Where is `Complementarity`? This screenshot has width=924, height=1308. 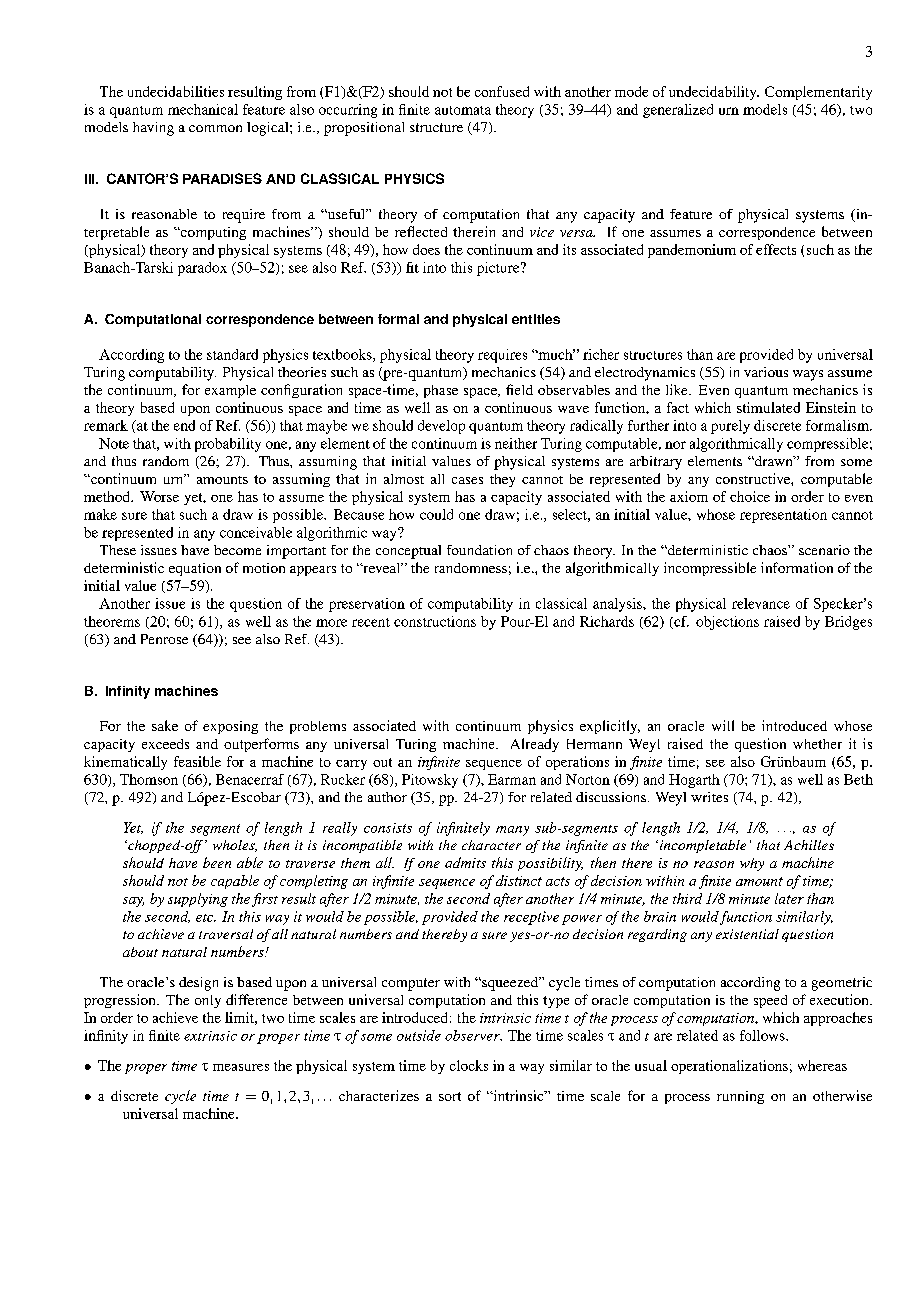 Complementarity is located at coordinates (818, 93).
